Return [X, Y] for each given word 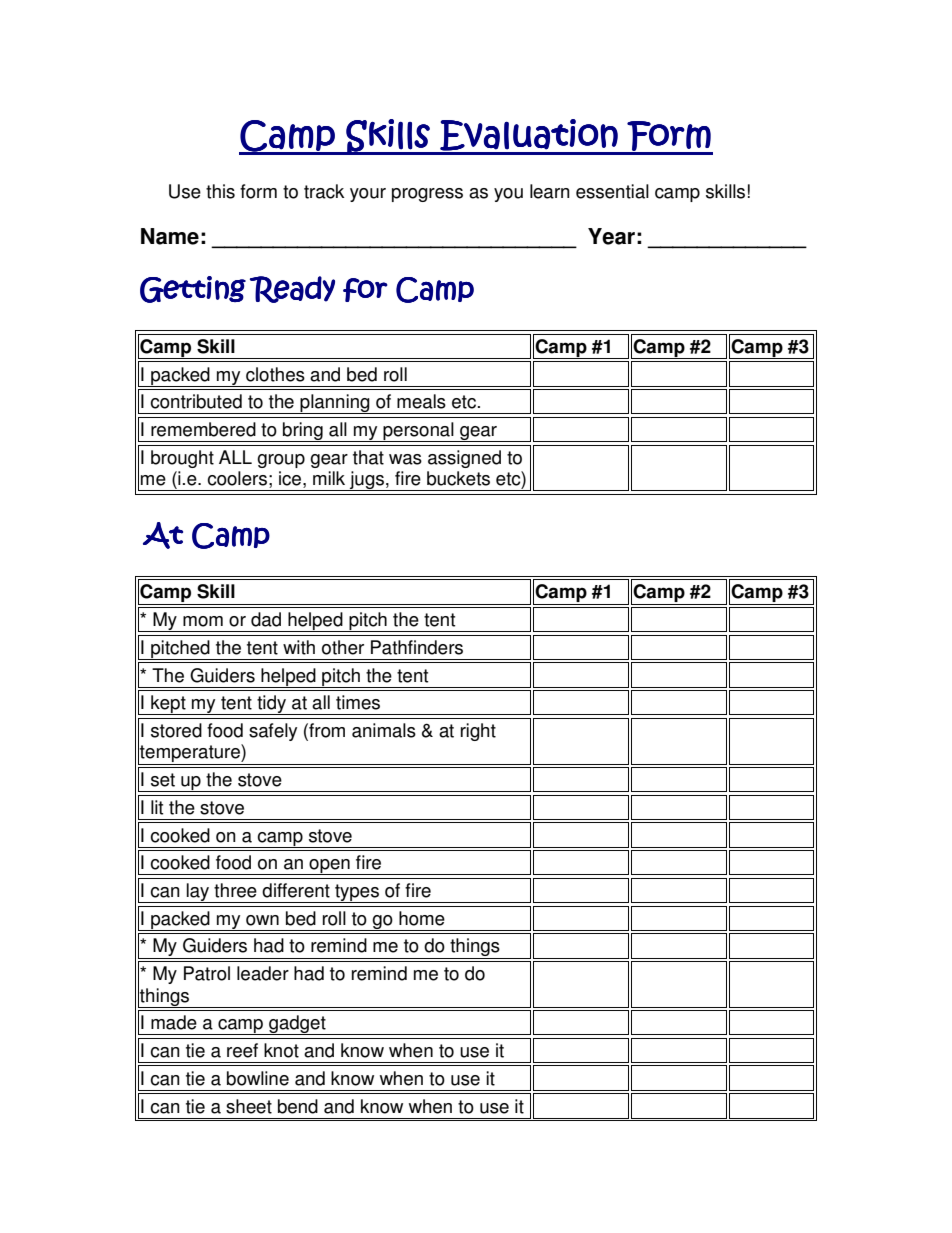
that [368, 457]
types [357, 893]
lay [198, 893]
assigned [464, 459]
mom [203, 621]
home [422, 918]
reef [242, 1050]
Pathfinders [417, 647]
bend [298, 1106]
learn [550, 191]
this [220, 191]
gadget [297, 1025]
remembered [203, 429]
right [478, 732]
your [368, 195]
